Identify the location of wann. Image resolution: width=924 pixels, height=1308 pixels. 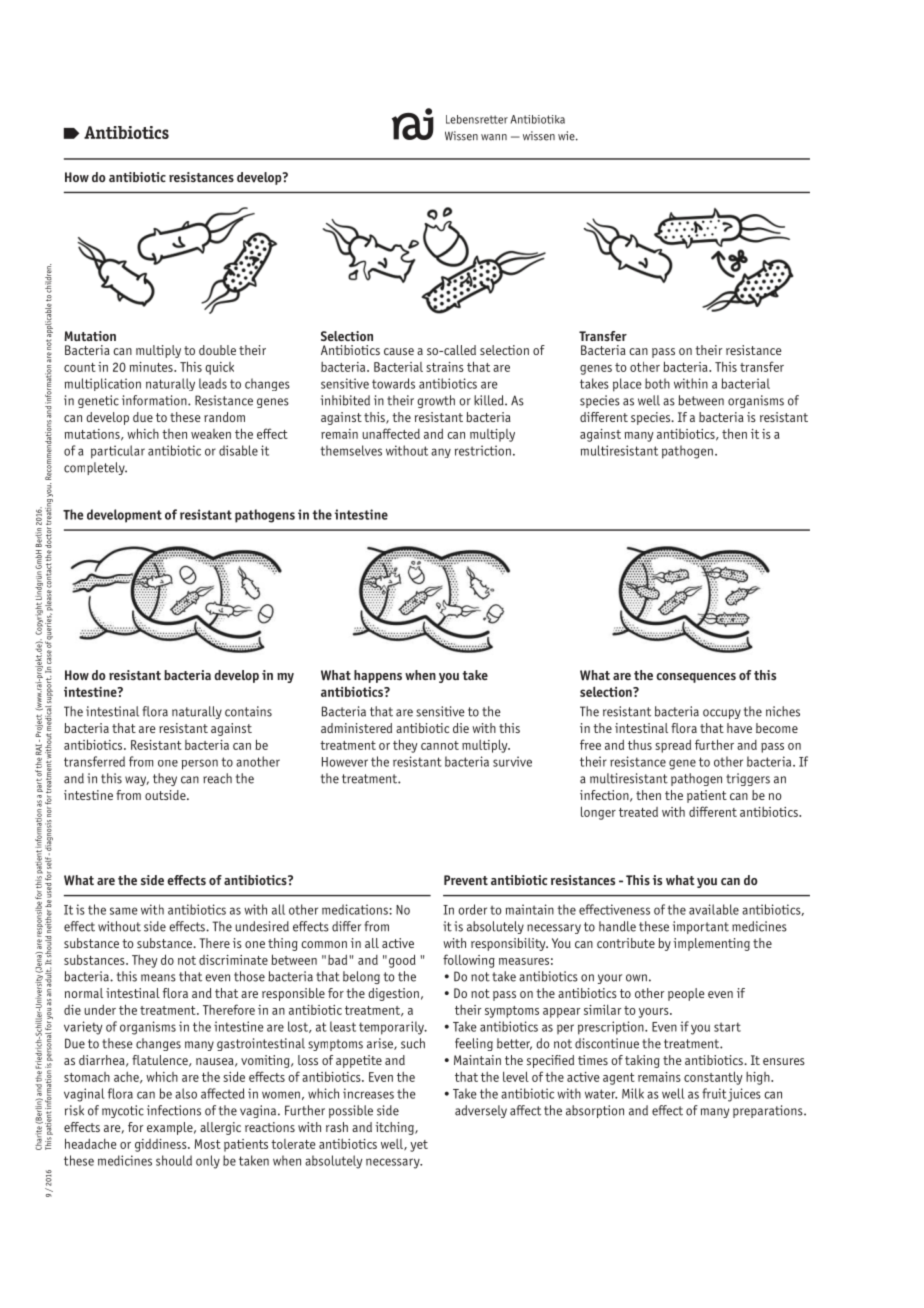
(494, 137).
